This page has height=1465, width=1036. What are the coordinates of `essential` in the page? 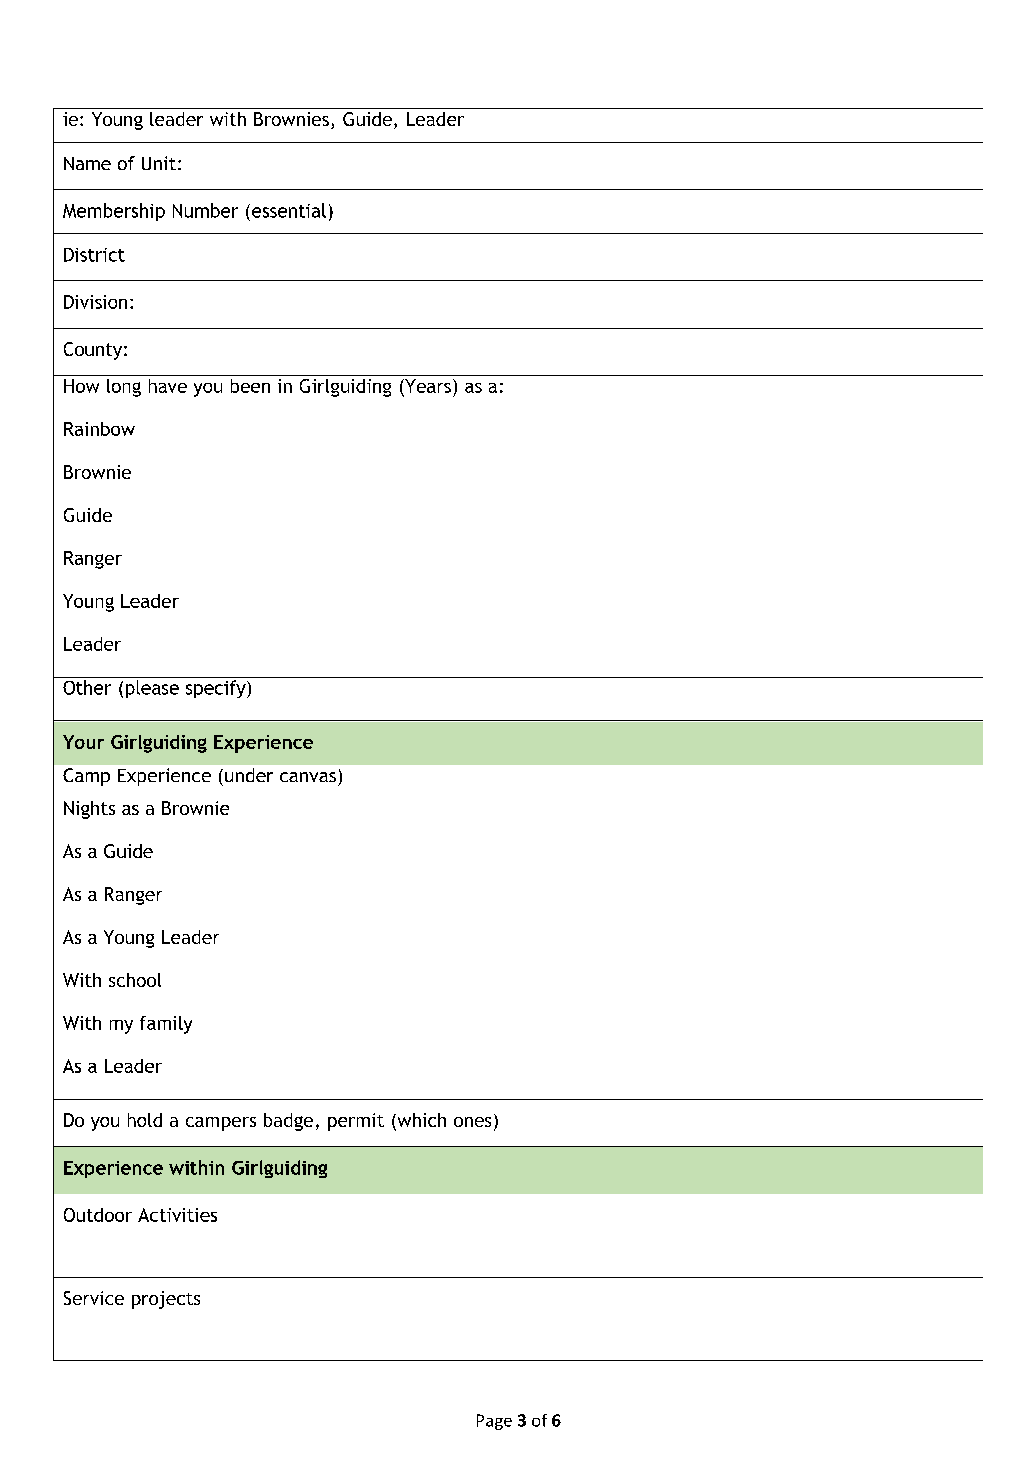 It's located at (289, 210).
